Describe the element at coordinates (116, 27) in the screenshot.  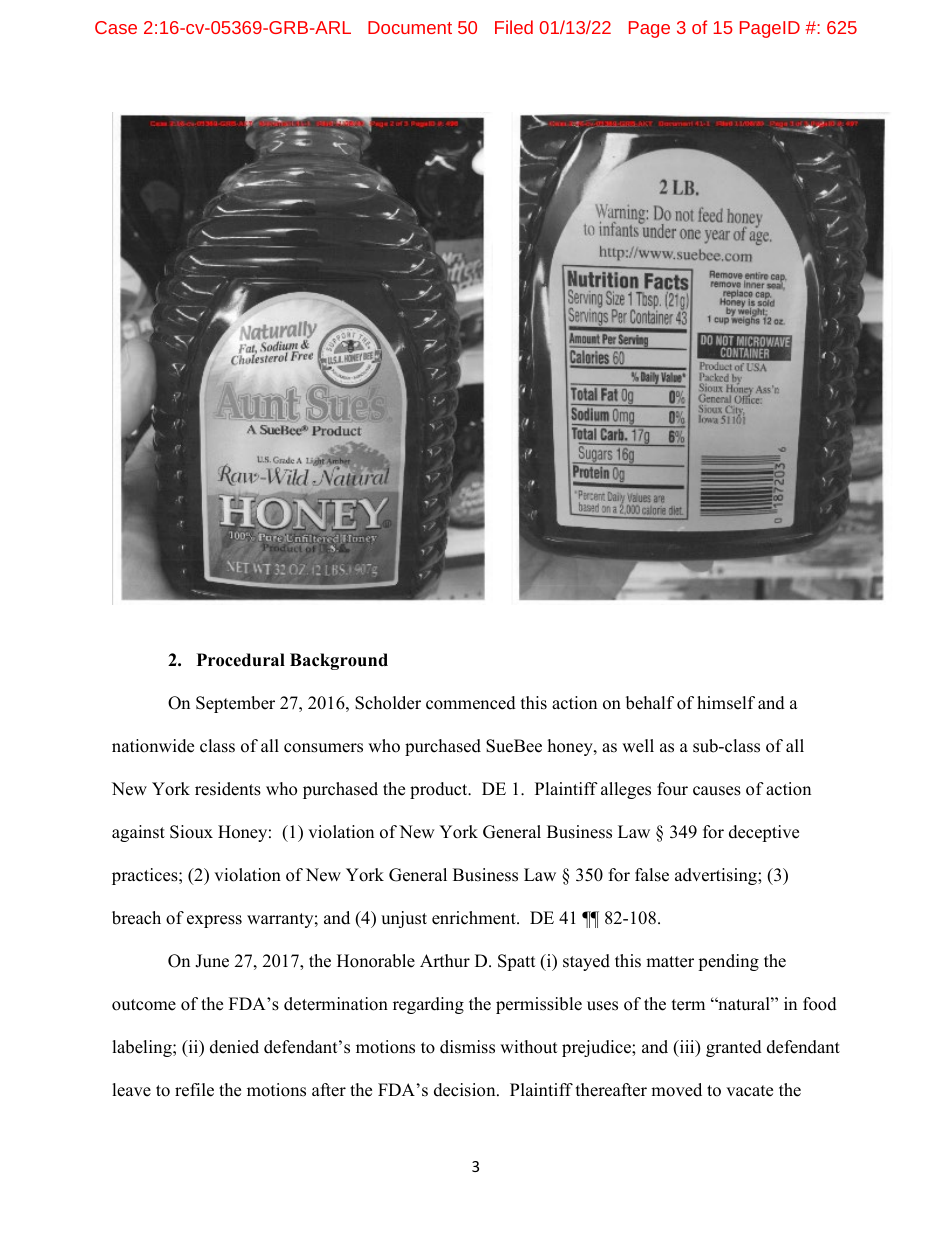
I see `Case` at that location.
